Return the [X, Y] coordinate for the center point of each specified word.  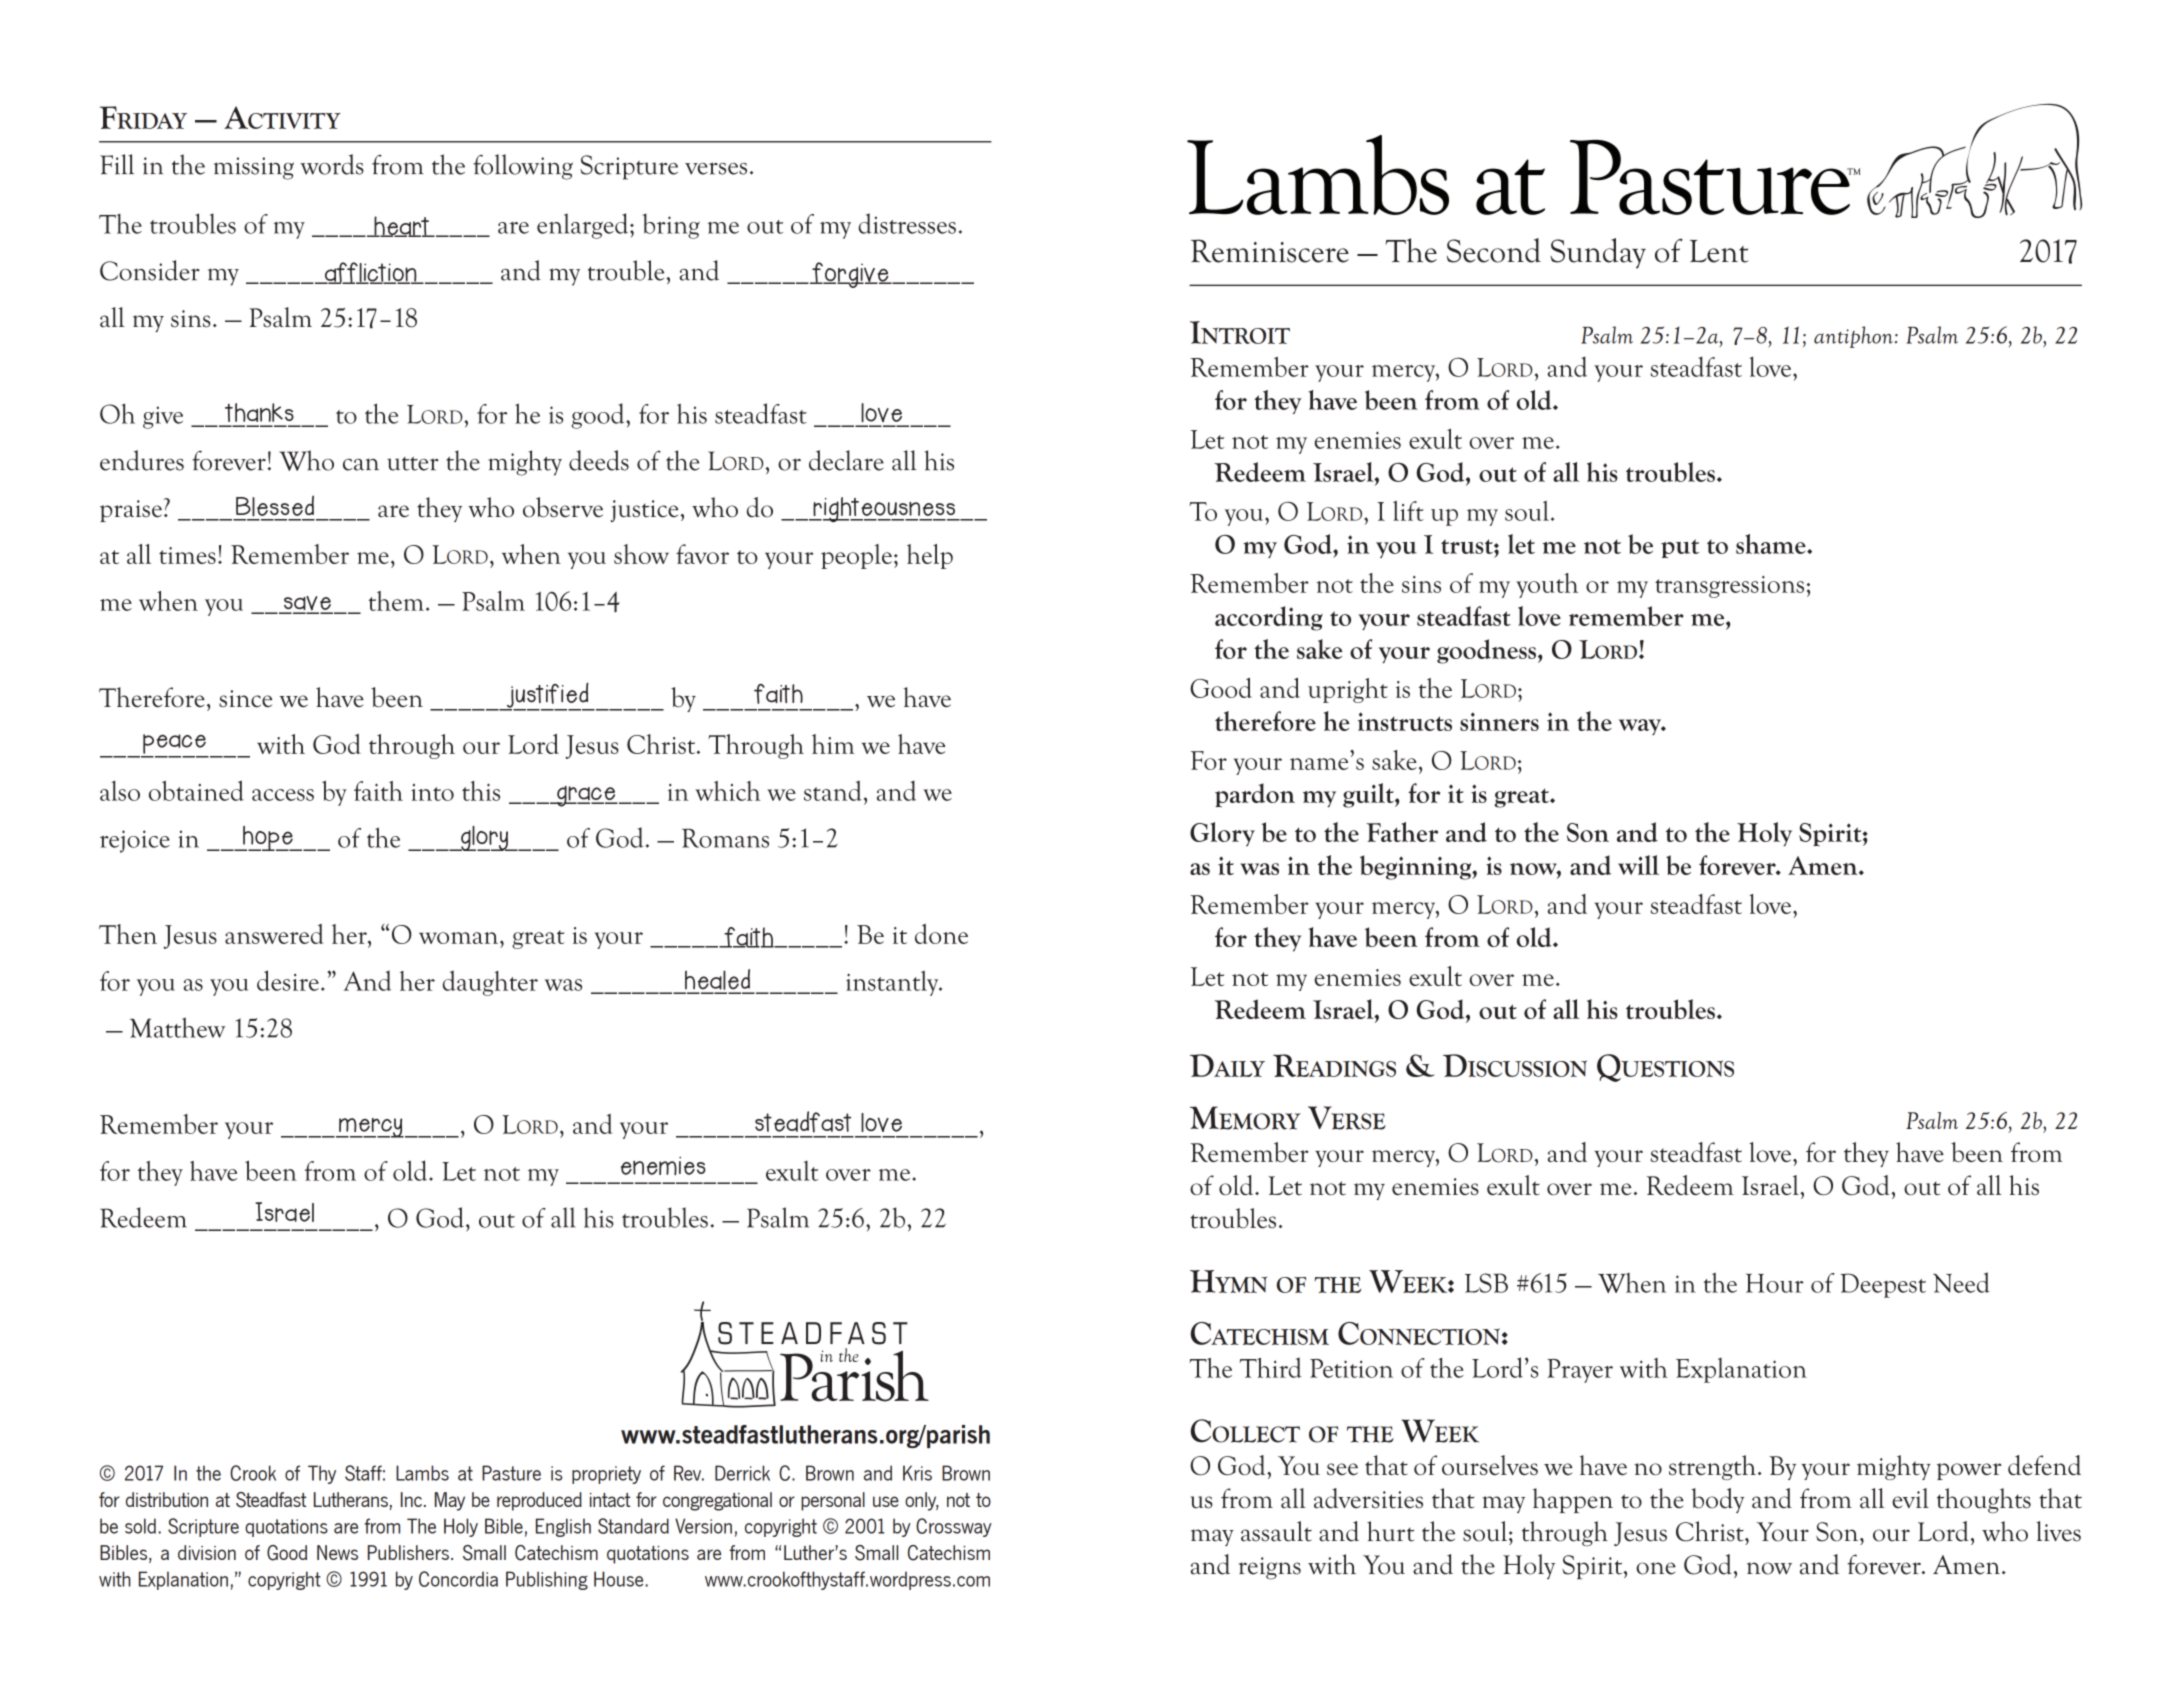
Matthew [177, 1027]
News [337, 1552]
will [1638, 865]
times [187, 555]
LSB [1486, 1283]
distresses [907, 223]
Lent [1719, 251]
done [941, 934]
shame [1772, 544]
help [930, 556]
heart [401, 226]
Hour [1775, 1283]
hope [268, 838]
